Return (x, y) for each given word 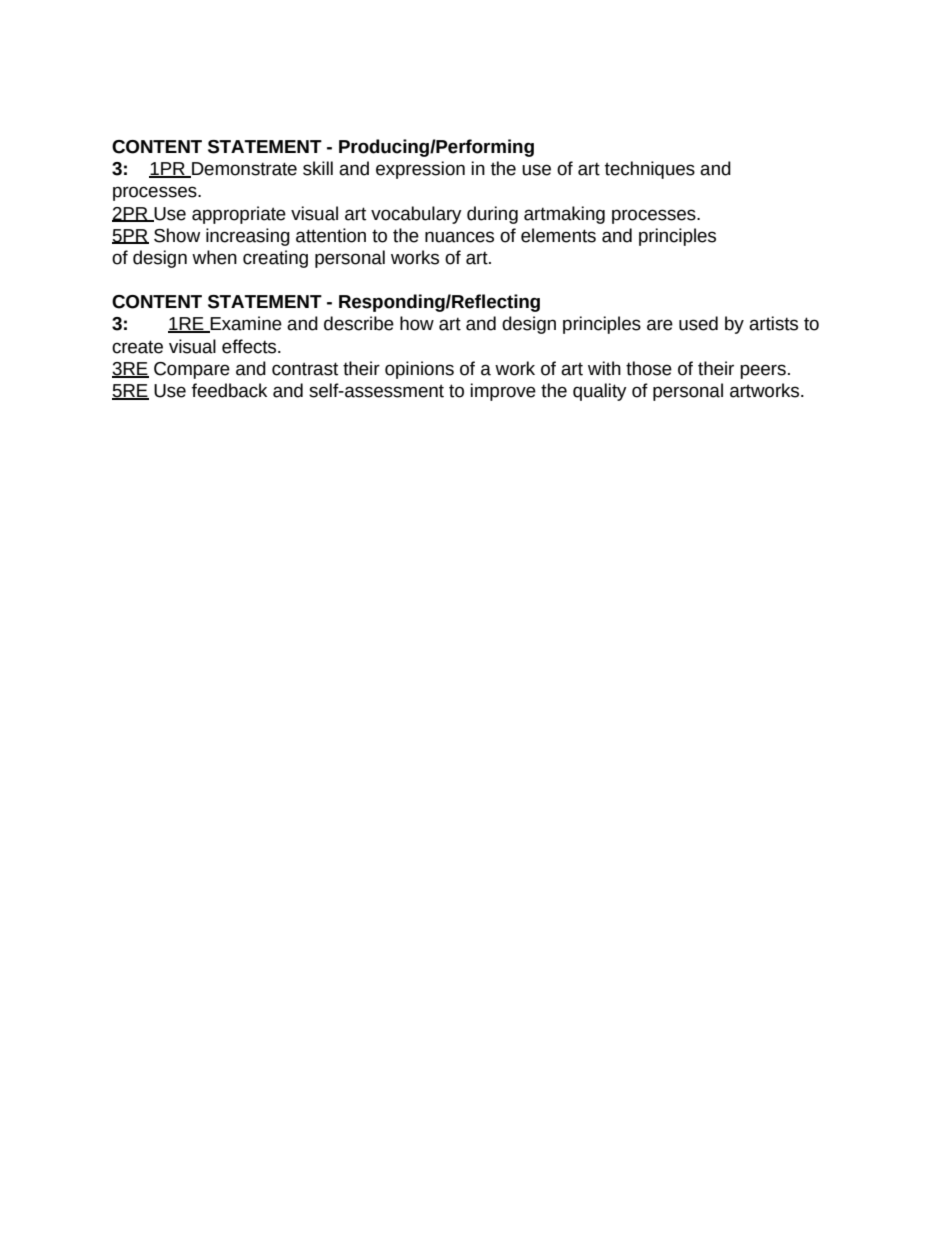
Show (177, 235)
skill (318, 168)
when (214, 257)
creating (275, 259)
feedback (229, 390)
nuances (459, 237)
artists (773, 323)
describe (359, 323)
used (698, 323)
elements (558, 235)
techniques (650, 170)
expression (420, 170)
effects (250, 346)
